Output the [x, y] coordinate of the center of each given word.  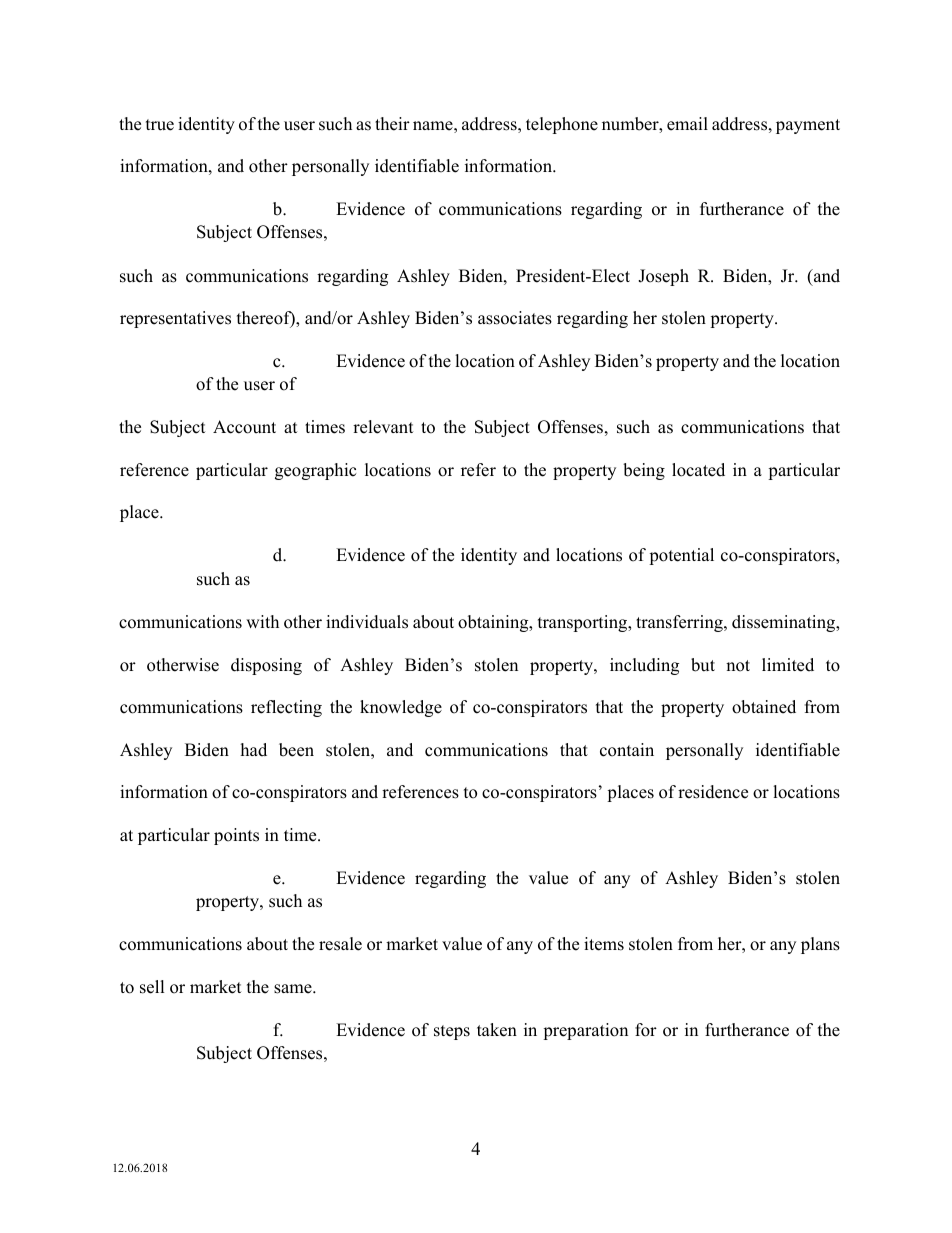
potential [681, 556]
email [687, 124]
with [262, 621]
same [294, 989]
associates [515, 318]
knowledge [401, 708]
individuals [367, 622]
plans [820, 945]
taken [497, 1030]
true [160, 125]
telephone [562, 125]
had [254, 750]
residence [713, 792]
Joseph [663, 277]
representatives [175, 319]
